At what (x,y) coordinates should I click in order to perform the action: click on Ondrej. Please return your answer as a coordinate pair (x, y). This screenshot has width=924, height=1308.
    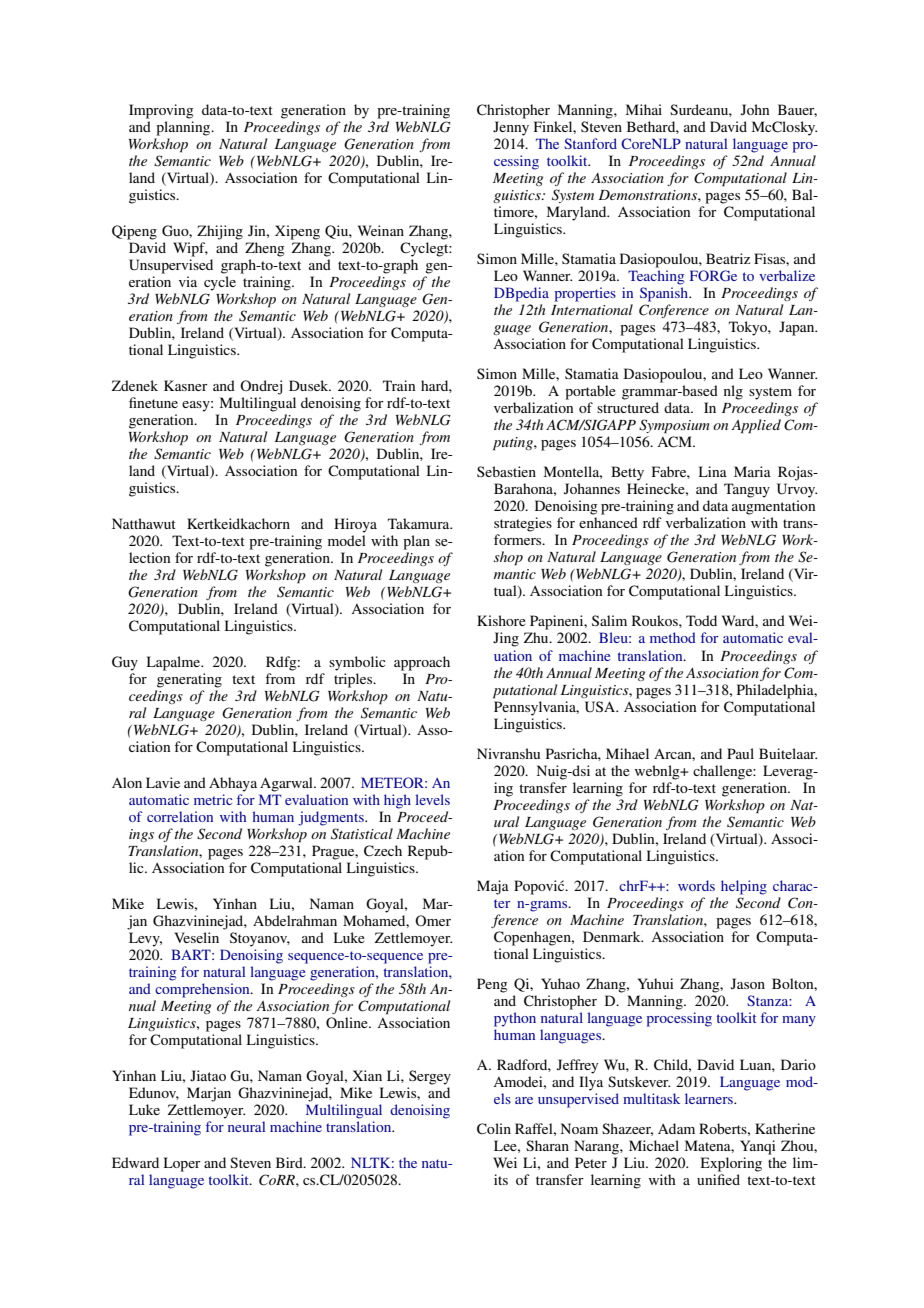
    Looking at the image, I should click on (261, 387).
